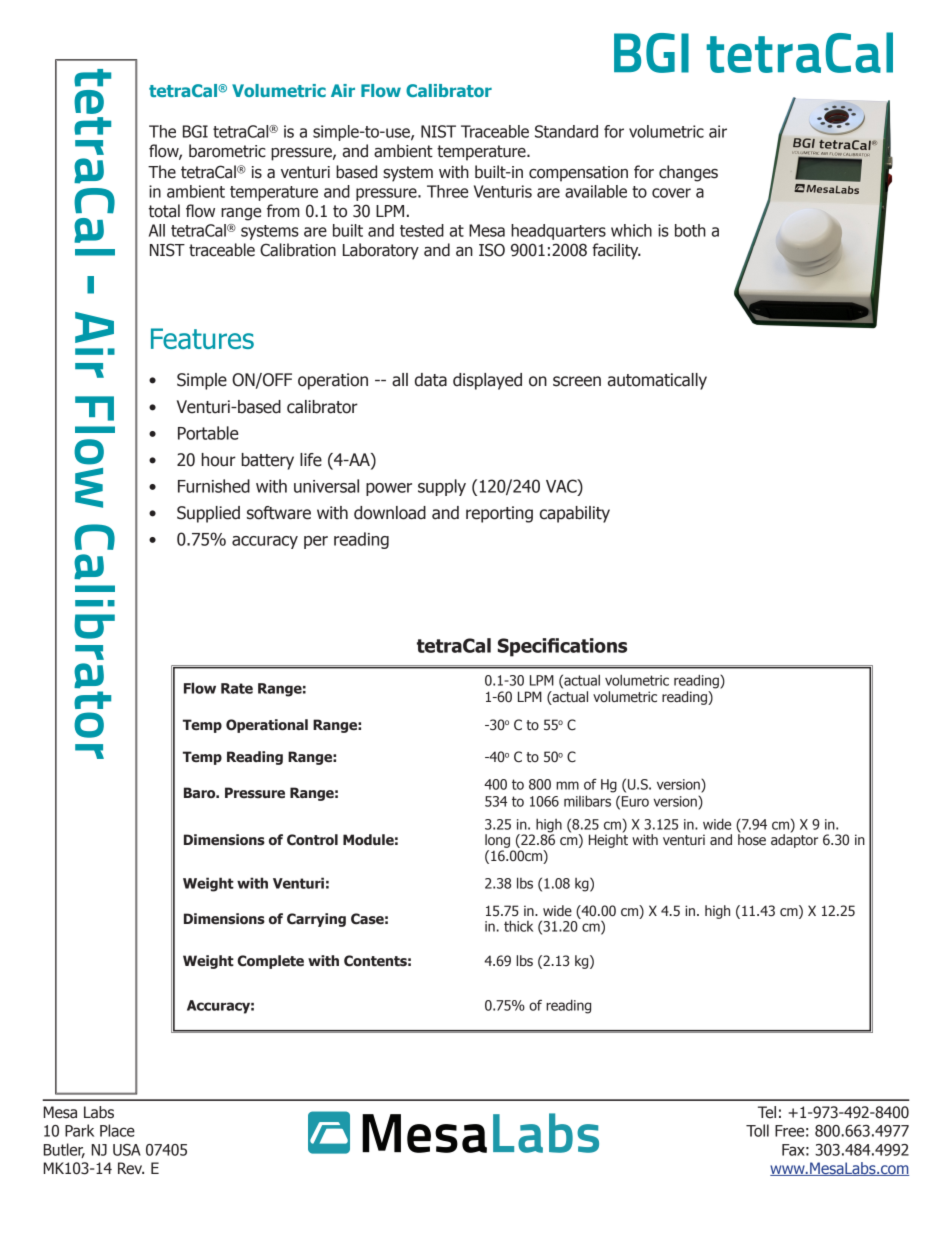  What do you see at coordinates (562, 647) in the screenshot?
I see `Specifications` at bounding box center [562, 647].
